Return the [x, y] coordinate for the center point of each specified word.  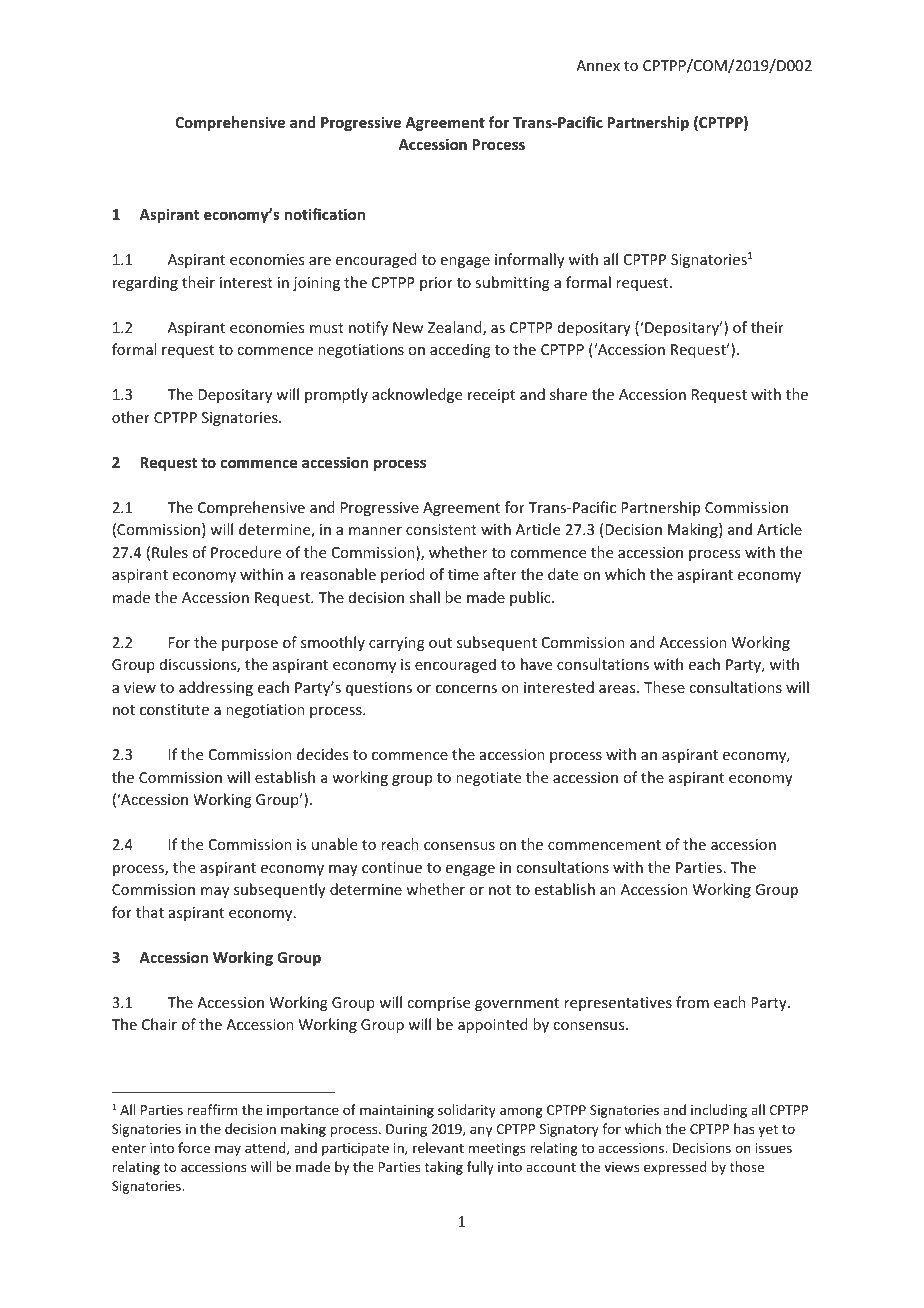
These [664, 687]
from [692, 1002]
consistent [441, 529]
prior [436, 284]
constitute [174, 709]
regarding [145, 283]
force [194, 1147]
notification [324, 214]
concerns [466, 689]
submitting [512, 283]
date [563, 574]
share [568, 394]
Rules [170, 552]
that [150, 912]
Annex [598, 65]
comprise [438, 1004]
